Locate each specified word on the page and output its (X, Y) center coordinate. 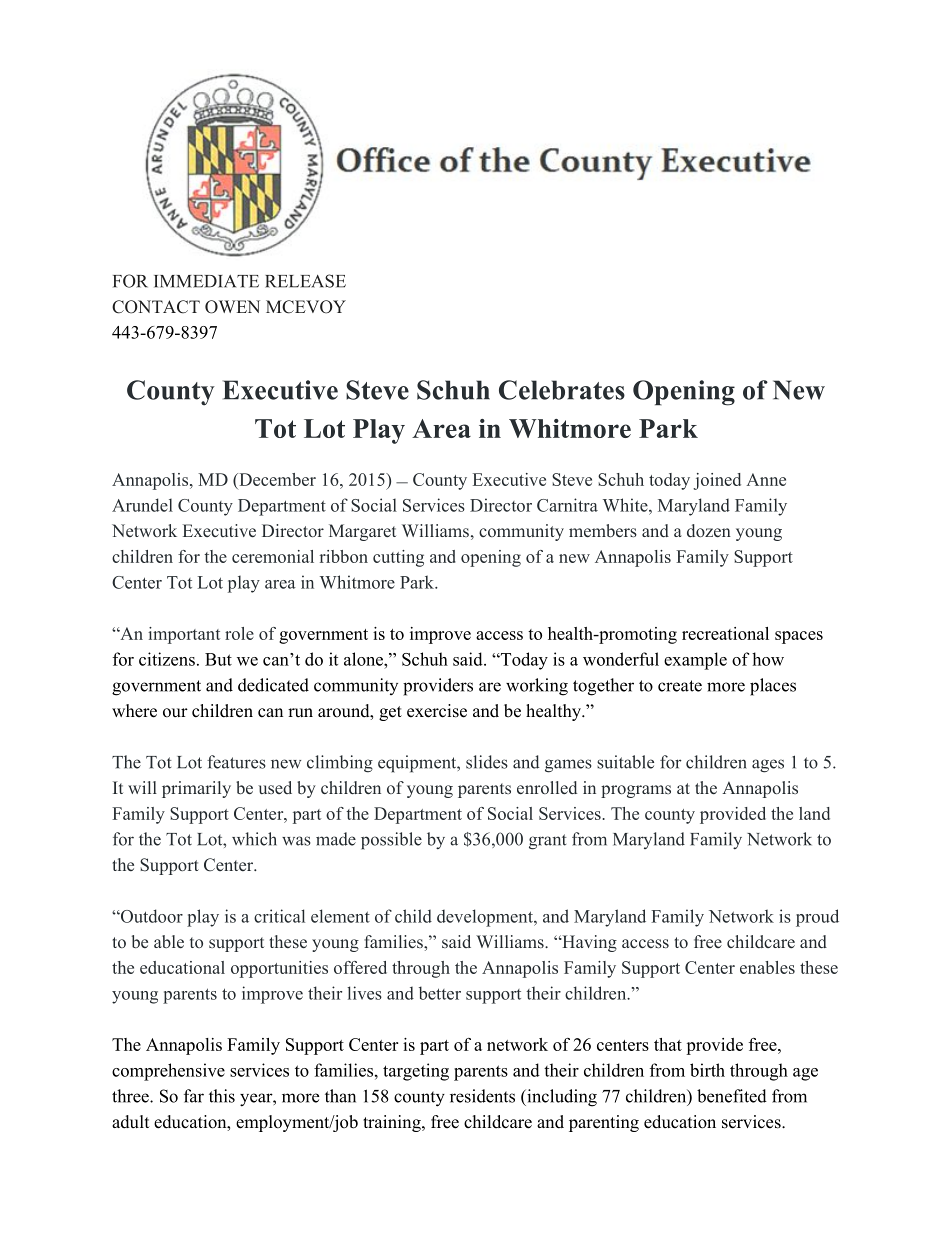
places (773, 687)
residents (482, 1096)
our (175, 713)
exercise (437, 711)
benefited (732, 1096)
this (222, 1096)
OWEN (232, 307)
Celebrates (562, 390)
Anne (766, 479)
